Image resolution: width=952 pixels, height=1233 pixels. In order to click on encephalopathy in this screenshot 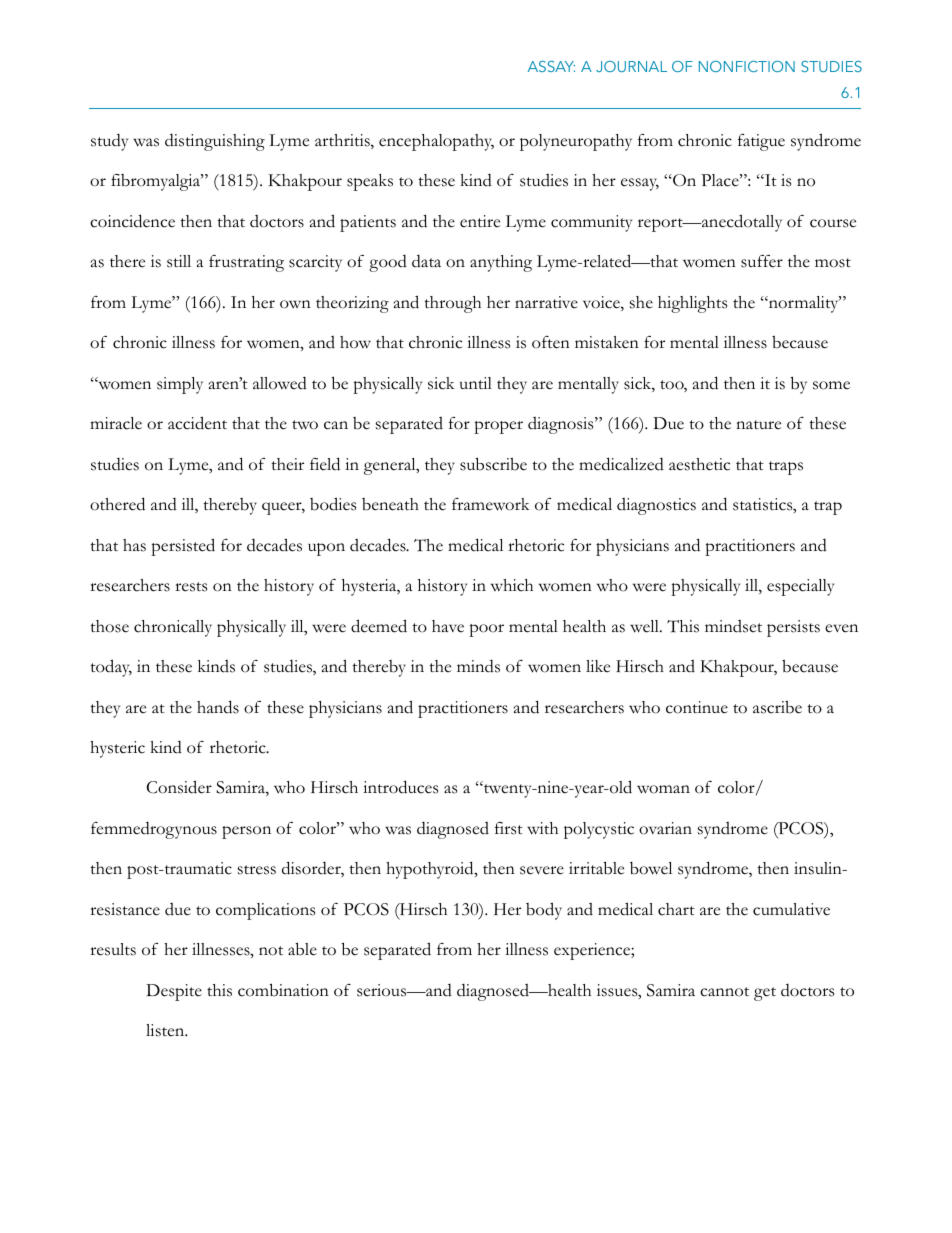, I will do `click(436, 142)`.
